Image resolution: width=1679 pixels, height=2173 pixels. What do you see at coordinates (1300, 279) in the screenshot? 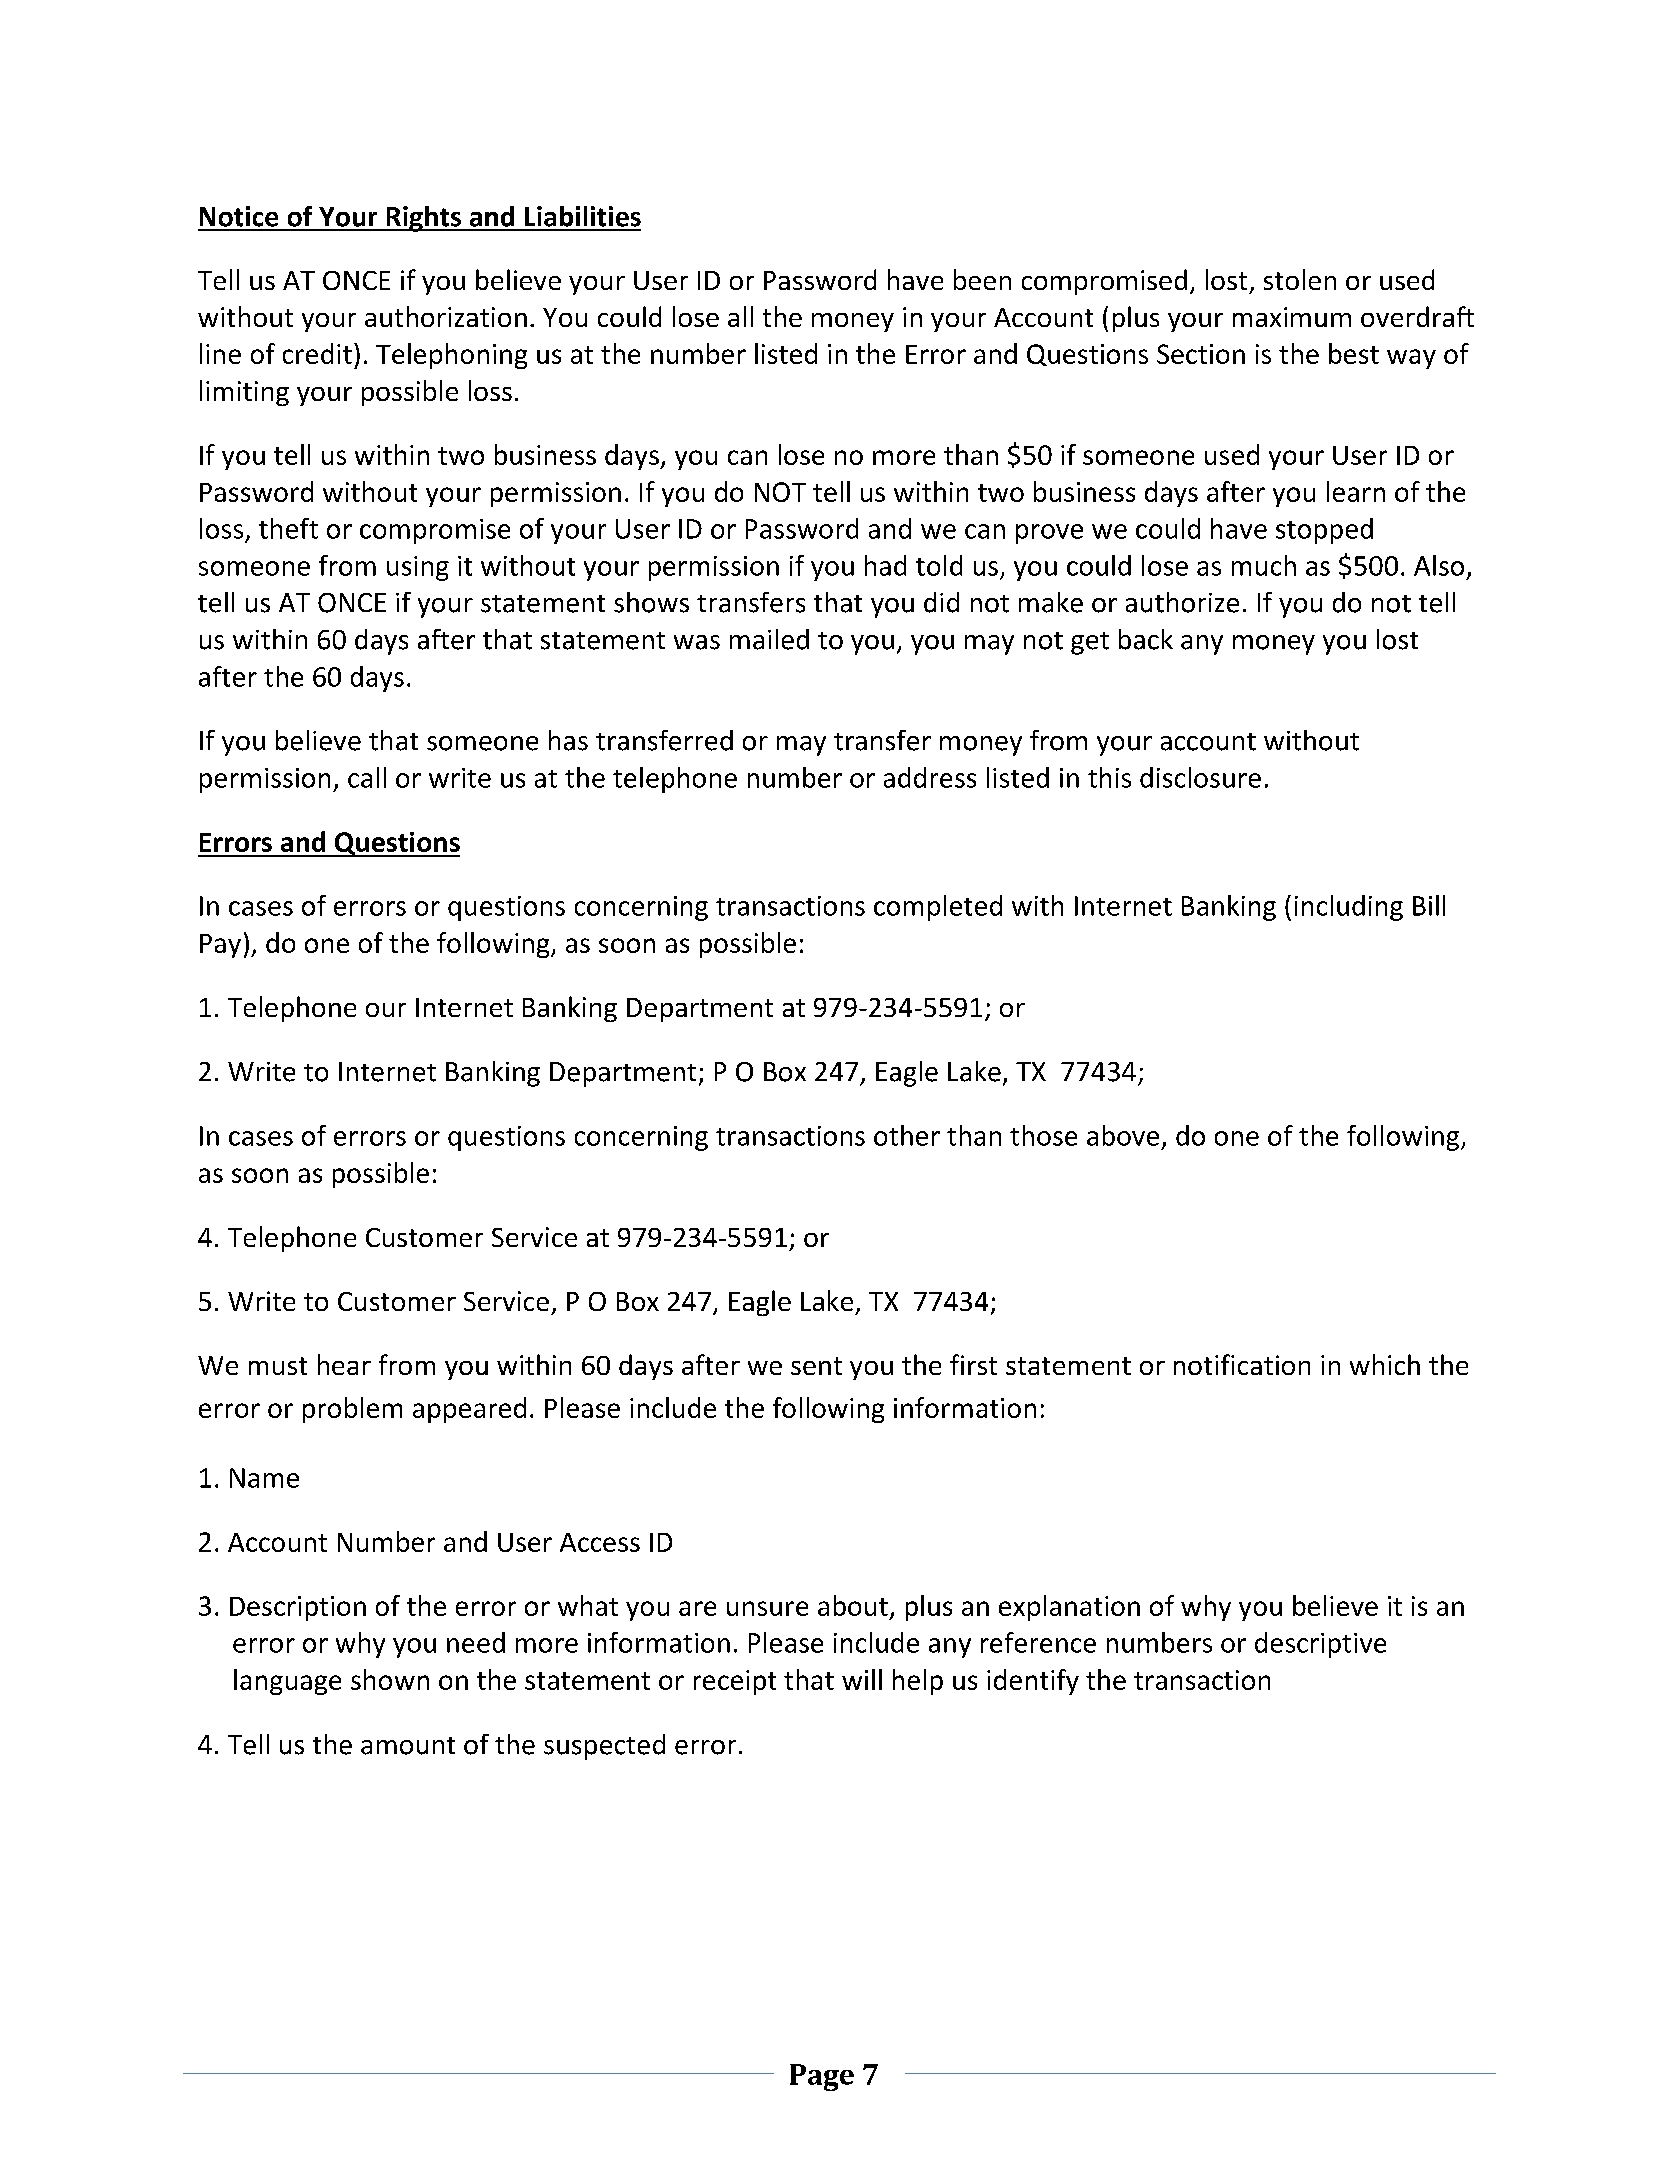
I see `stolen` at bounding box center [1300, 279].
